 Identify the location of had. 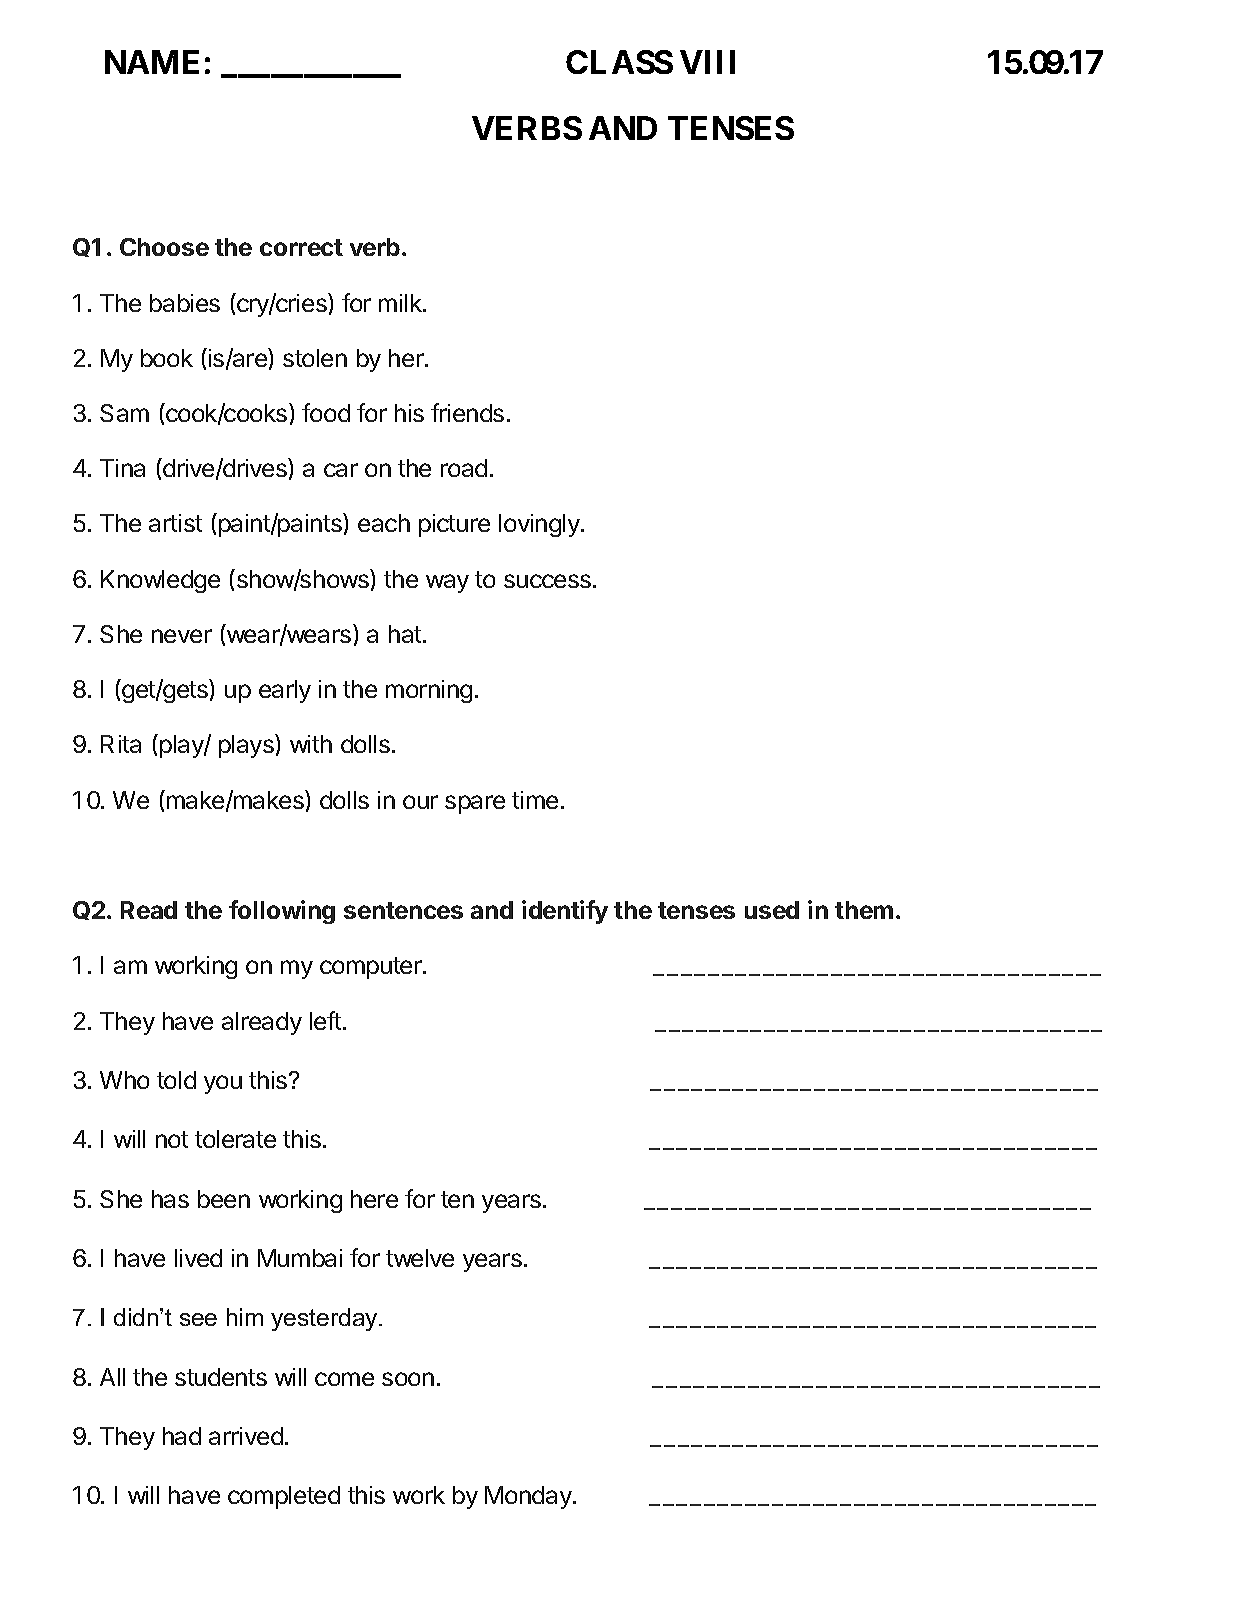
(182, 1436).
